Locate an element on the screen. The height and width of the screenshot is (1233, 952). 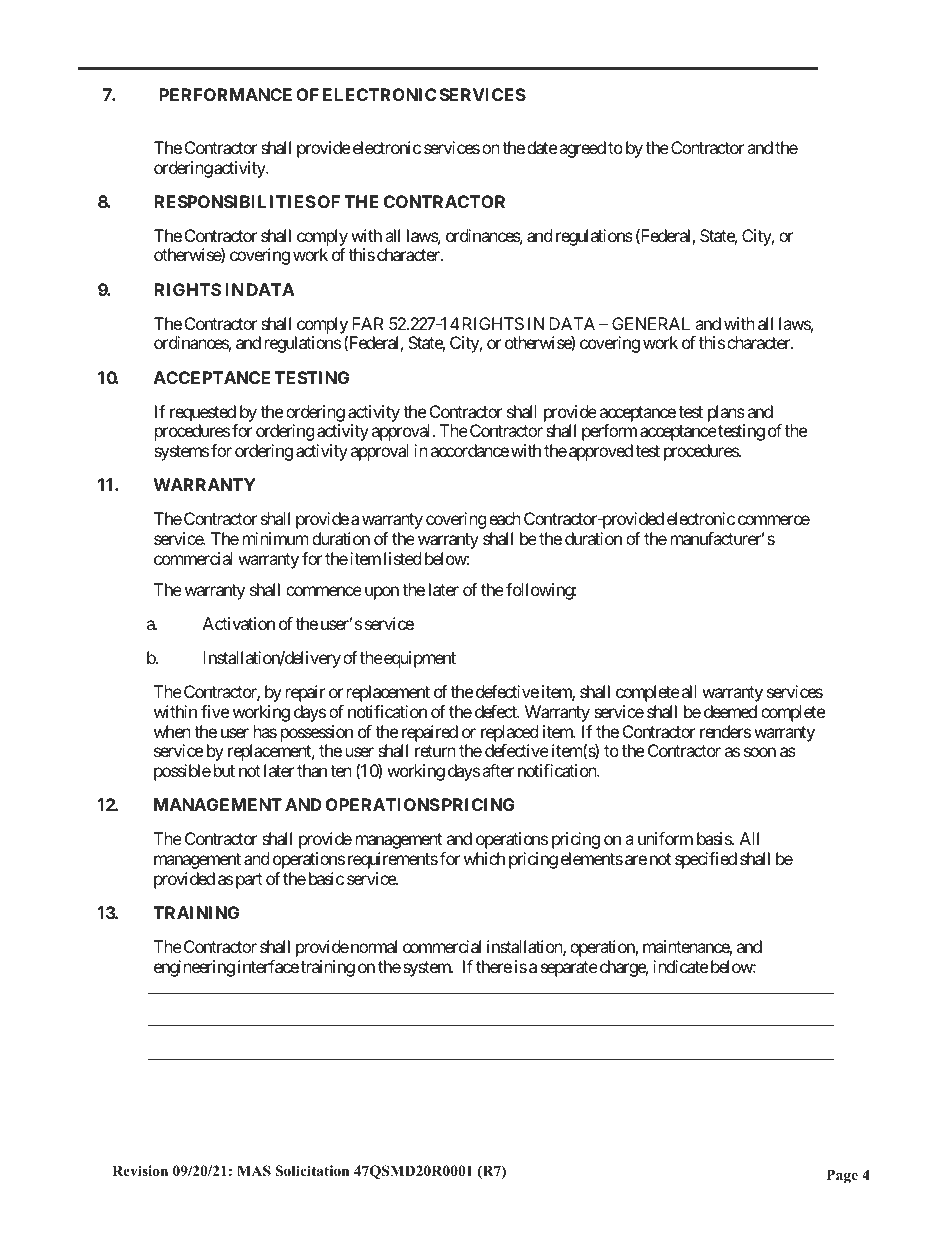
Solicitation is located at coordinates (312, 1171).
